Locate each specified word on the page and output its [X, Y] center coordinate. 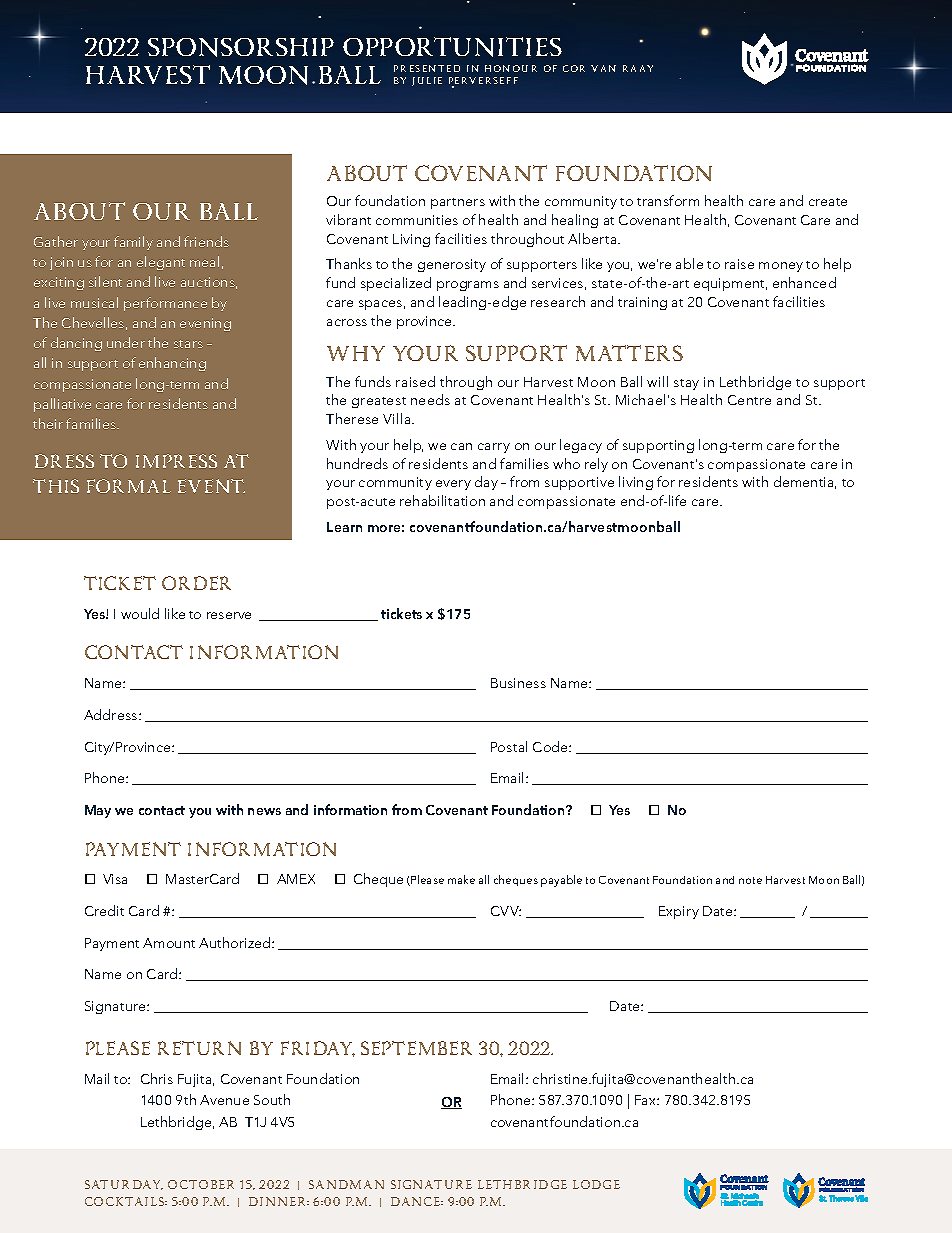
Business [518, 683]
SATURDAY [124, 1185]
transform [668, 200]
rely [596, 465]
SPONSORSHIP [241, 47]
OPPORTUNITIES [452, 47]
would [140, 613]
